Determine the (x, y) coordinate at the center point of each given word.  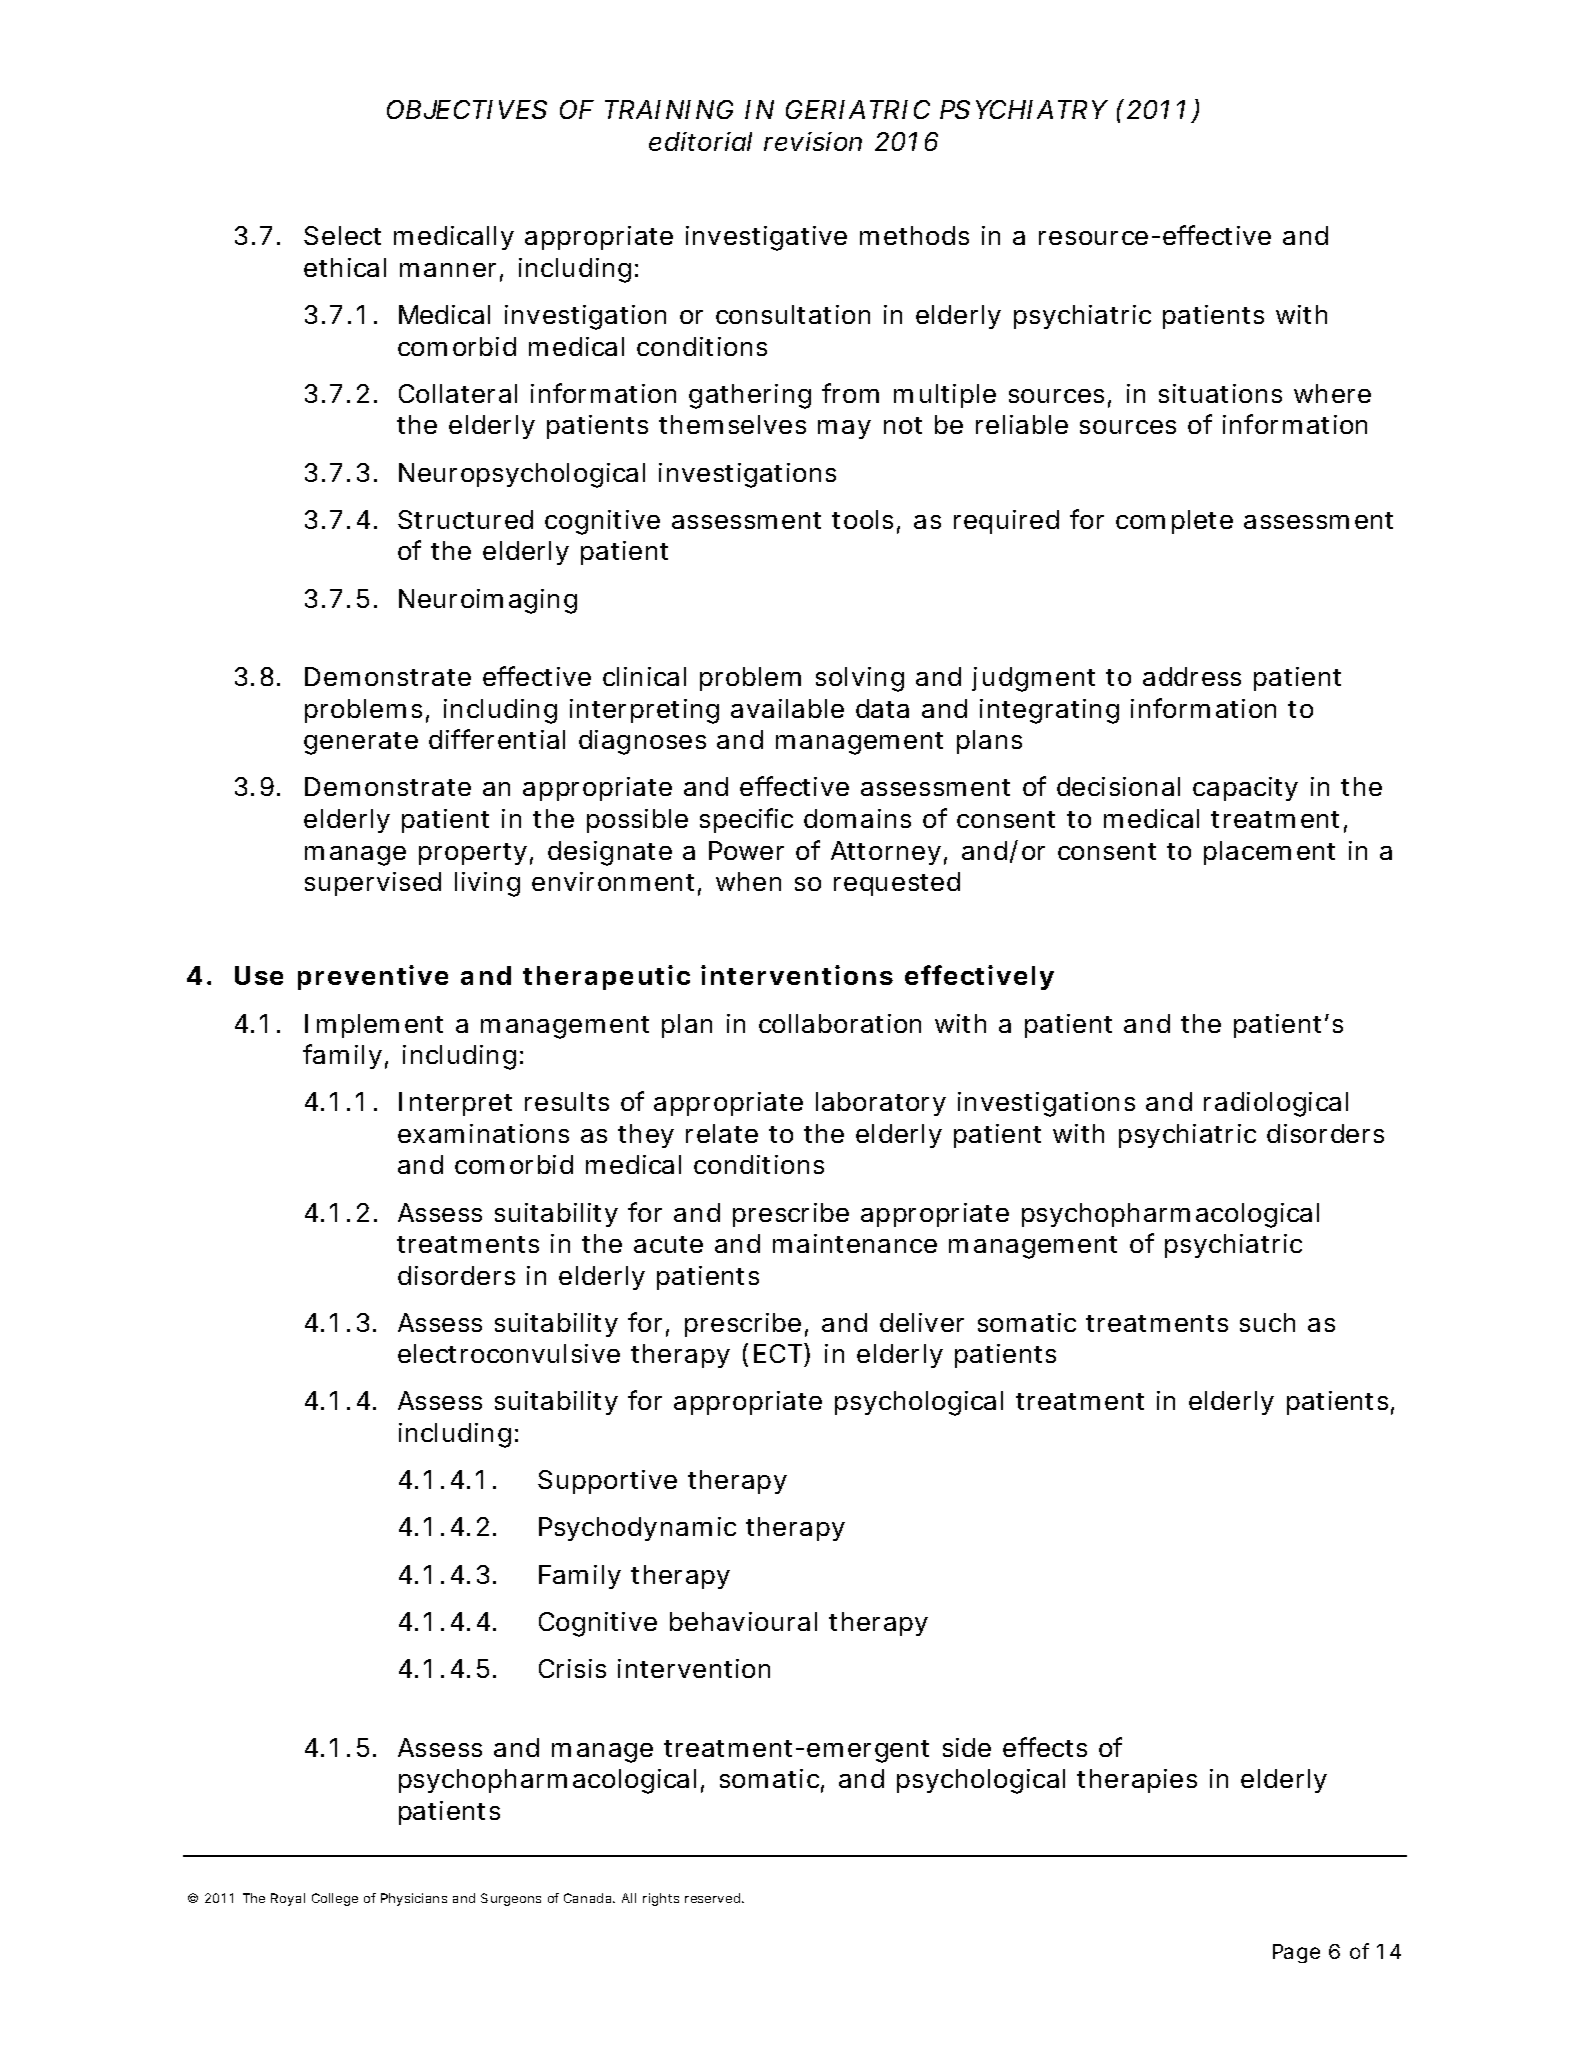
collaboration (840, 1023)
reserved (714, 1898)
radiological (1276, 1104)
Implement (374, 1026)
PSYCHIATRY (1023, 109)
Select (342, 235)
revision (813, 141)
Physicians (414, 1899)
